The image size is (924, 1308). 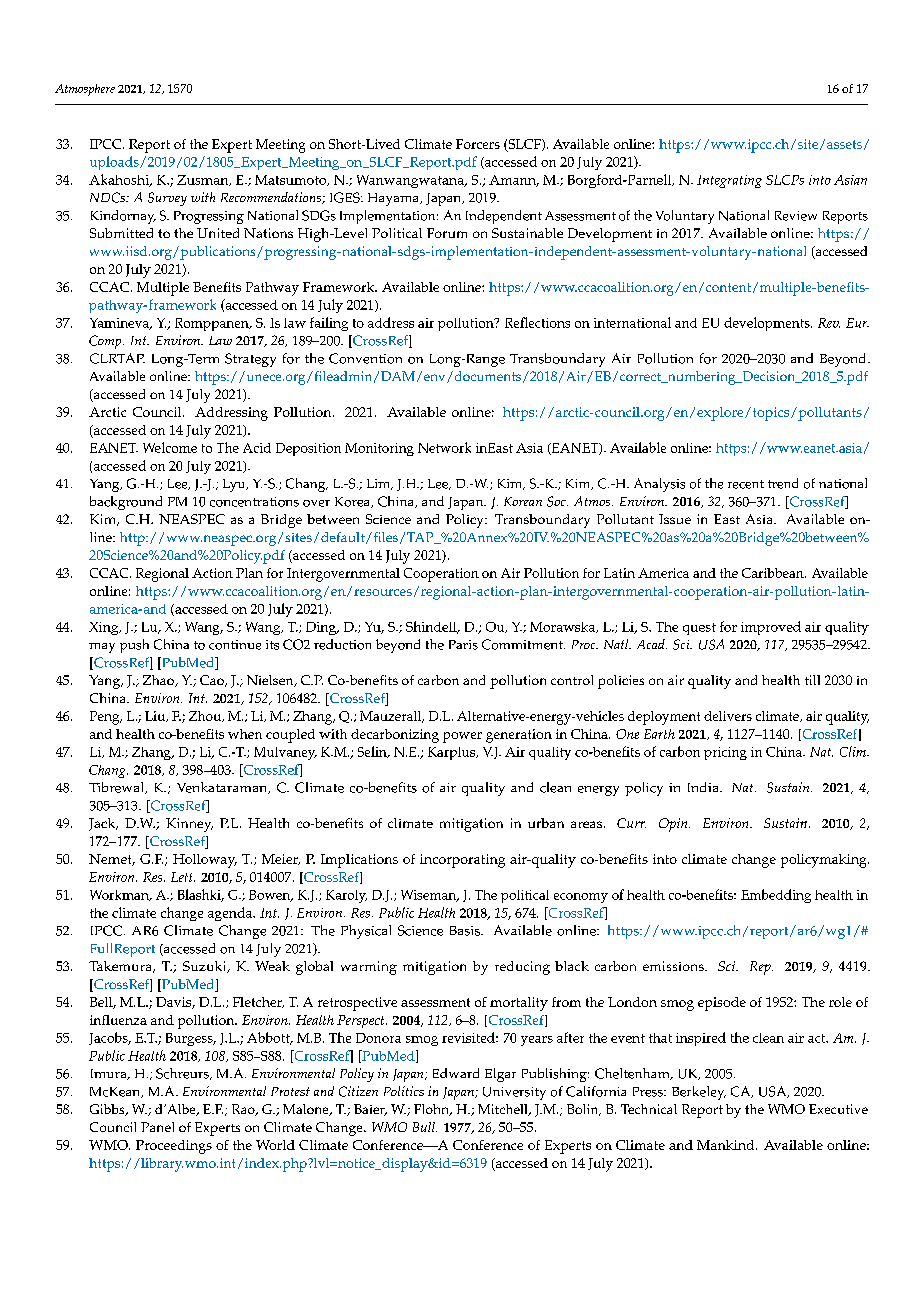 What do you see at coordinates (157, 1127) in the document?
I see `Panel` at bounding box center [157, 1127].
